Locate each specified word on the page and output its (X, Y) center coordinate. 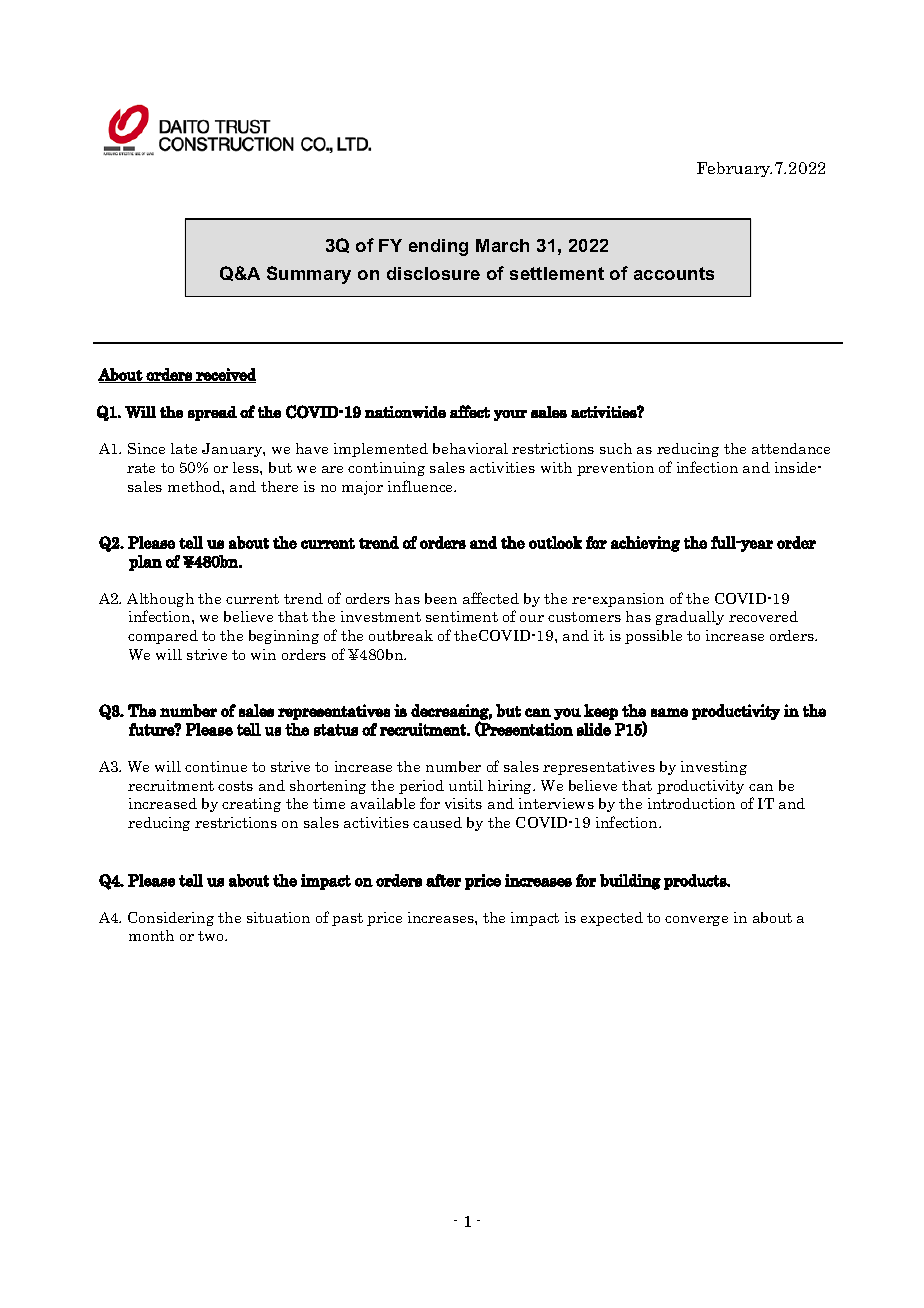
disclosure (433, 273)
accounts (674, 273)
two (212, 936)
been (441, 598)
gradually (690, 618)
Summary (309, 275)
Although (160, 600)
